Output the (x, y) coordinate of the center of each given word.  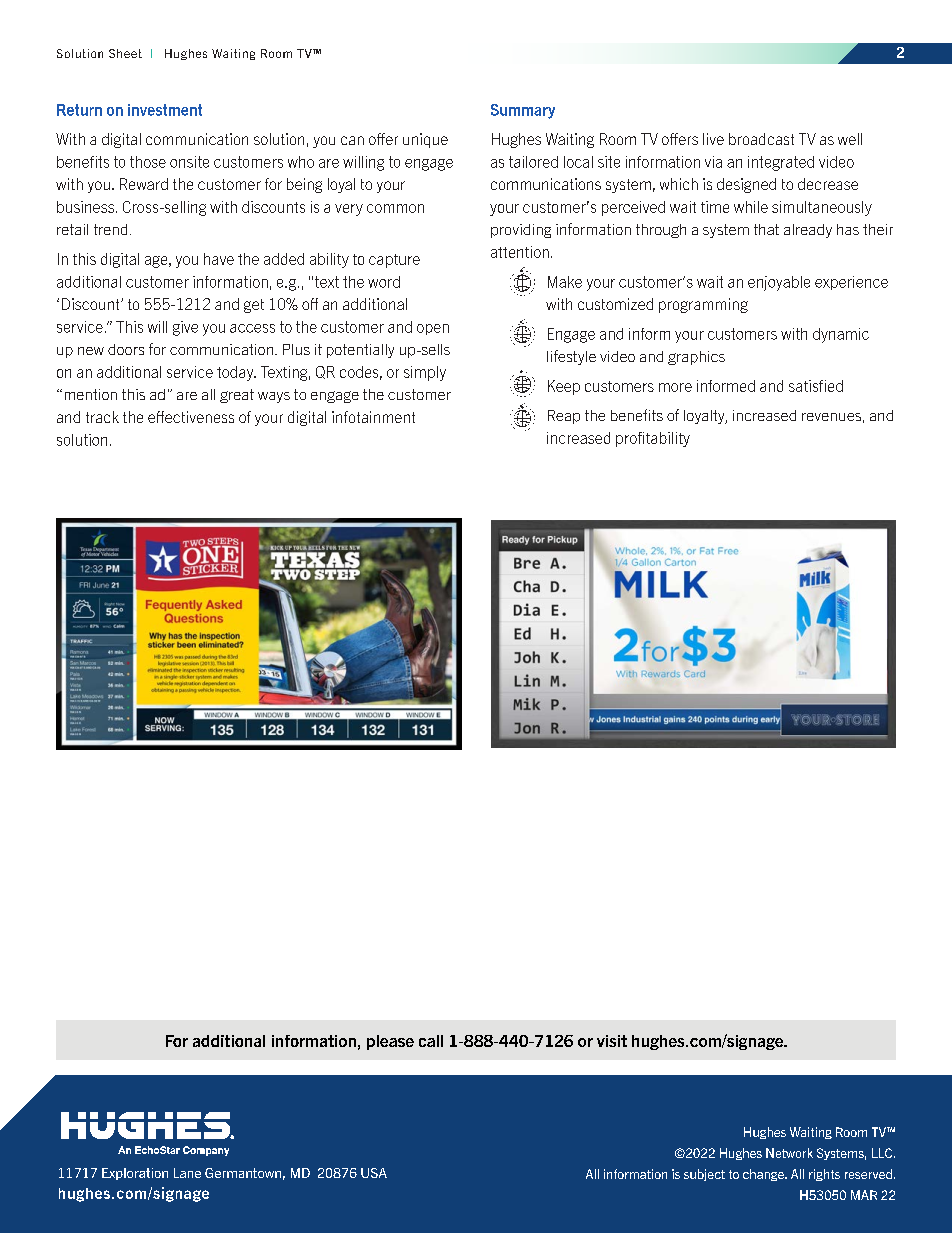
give (185, 328)
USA (374, 1173)
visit (612, 1041)
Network (789, 1153)
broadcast (761, 139)
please (390, 1042)
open (433, 329)
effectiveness (191, 417)
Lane (187, 1173)
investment (165, 110)
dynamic (841, 335)
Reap (564, 417)
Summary (523, 111)
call (431, 1041)
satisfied (816, 386)
